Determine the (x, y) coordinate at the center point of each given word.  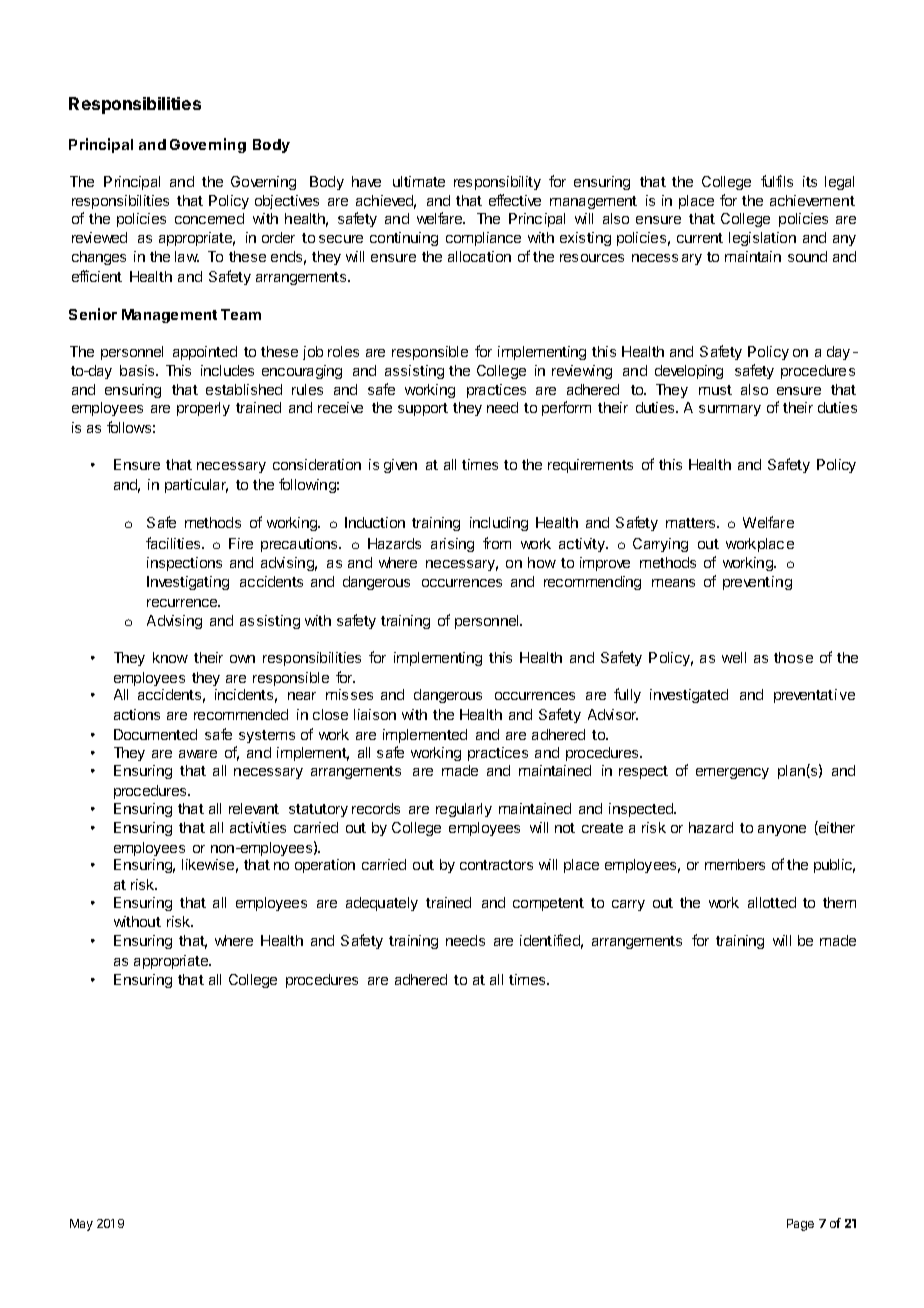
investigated (689, 696)
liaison (375, 714)
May (81, 1225)
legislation (762, 239)
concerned (209, 218)
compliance (483, 239)
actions (137, 714)
